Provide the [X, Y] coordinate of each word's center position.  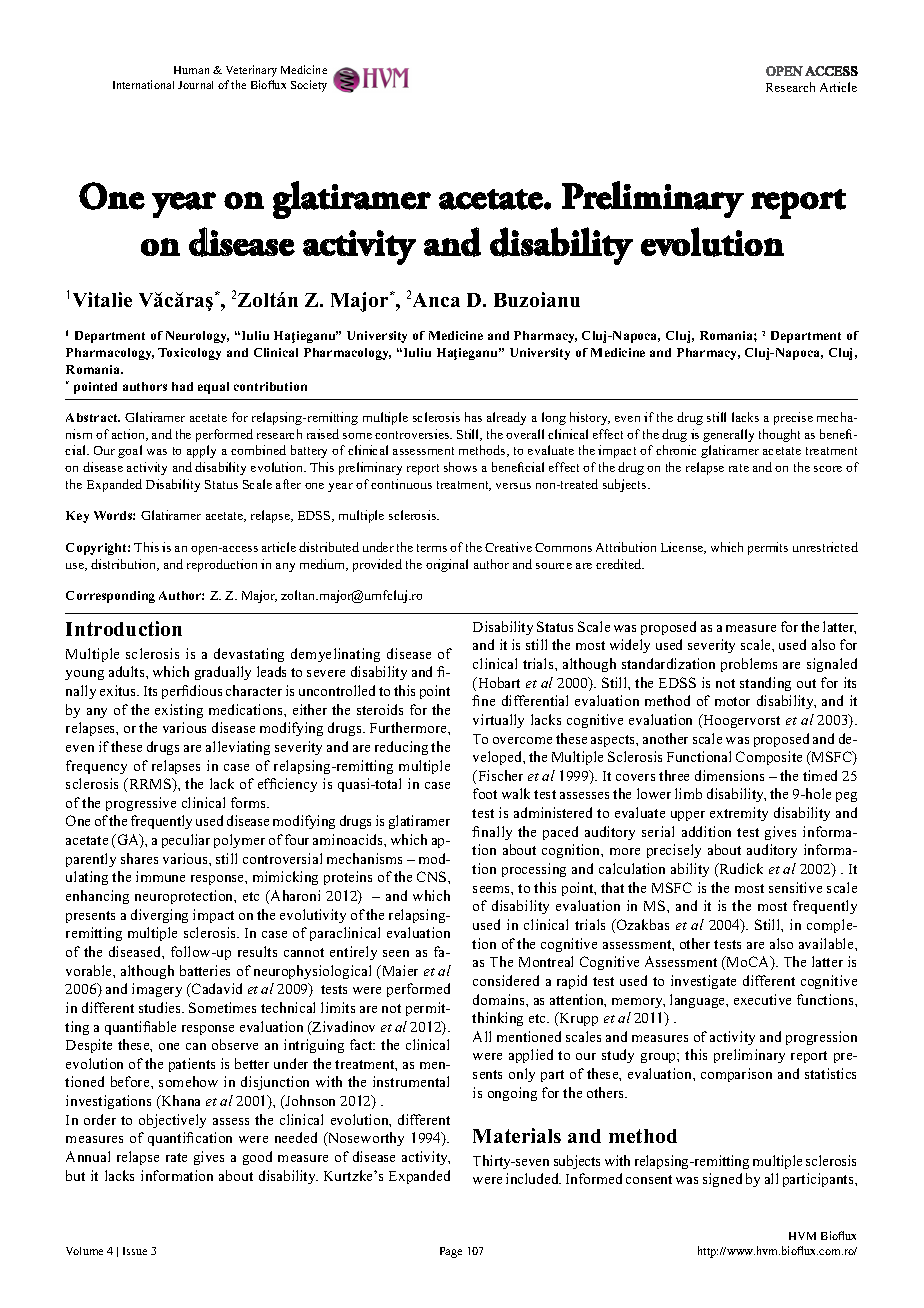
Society [309, 86]
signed [722, 1180]
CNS [433, 876]
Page [451, 1252]
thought [779, 435]
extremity [739, 814]
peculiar [186, 841]
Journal [195, 85]
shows [460, 467]
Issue [135, 1251]
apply [201, 451]
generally [728, 435]
